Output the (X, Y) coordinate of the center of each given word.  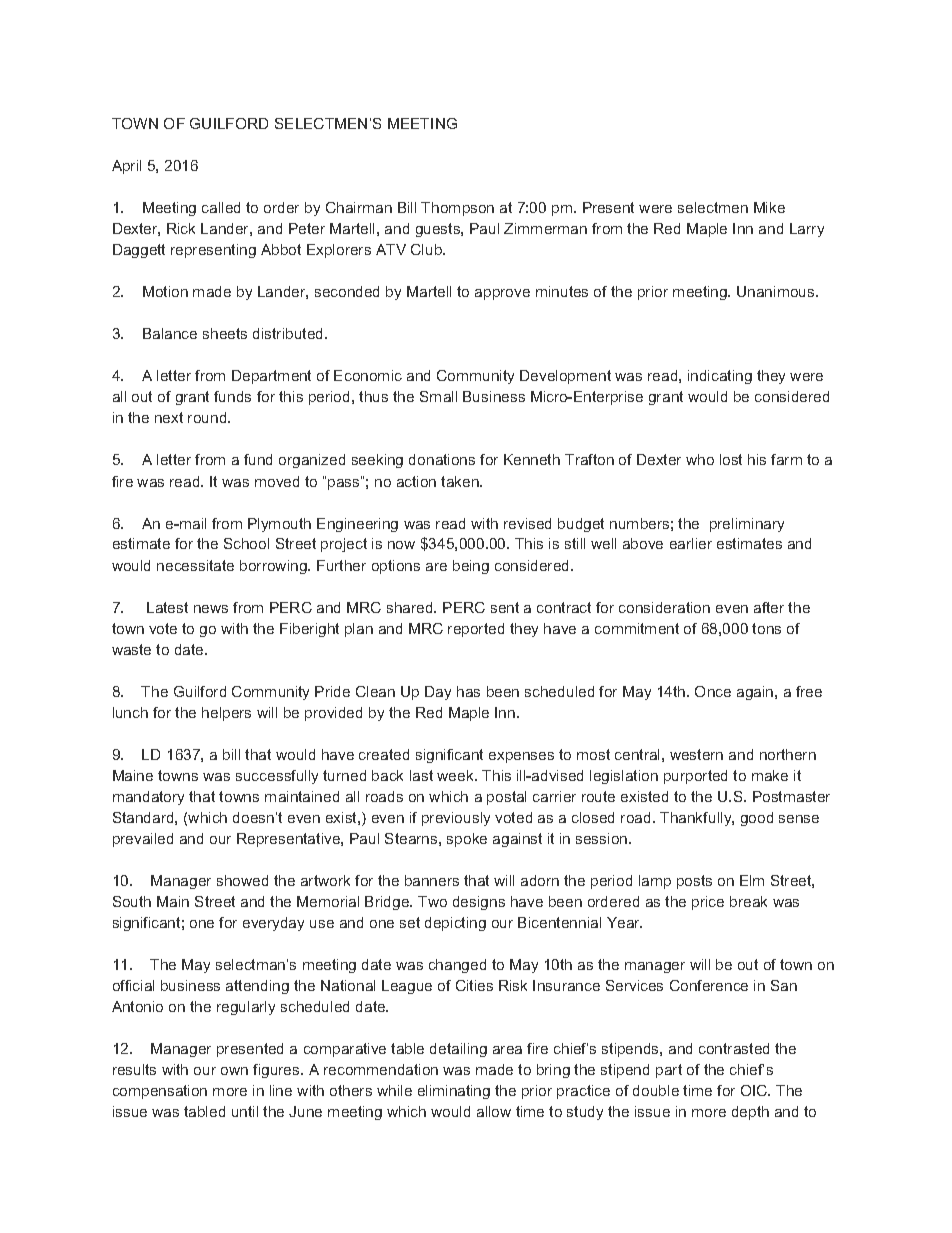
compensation (160, 1092)
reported (476, 630)
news (211, 609)
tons (766, 628)
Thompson (457, 209)
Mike (769, 207)
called (221, 207)
